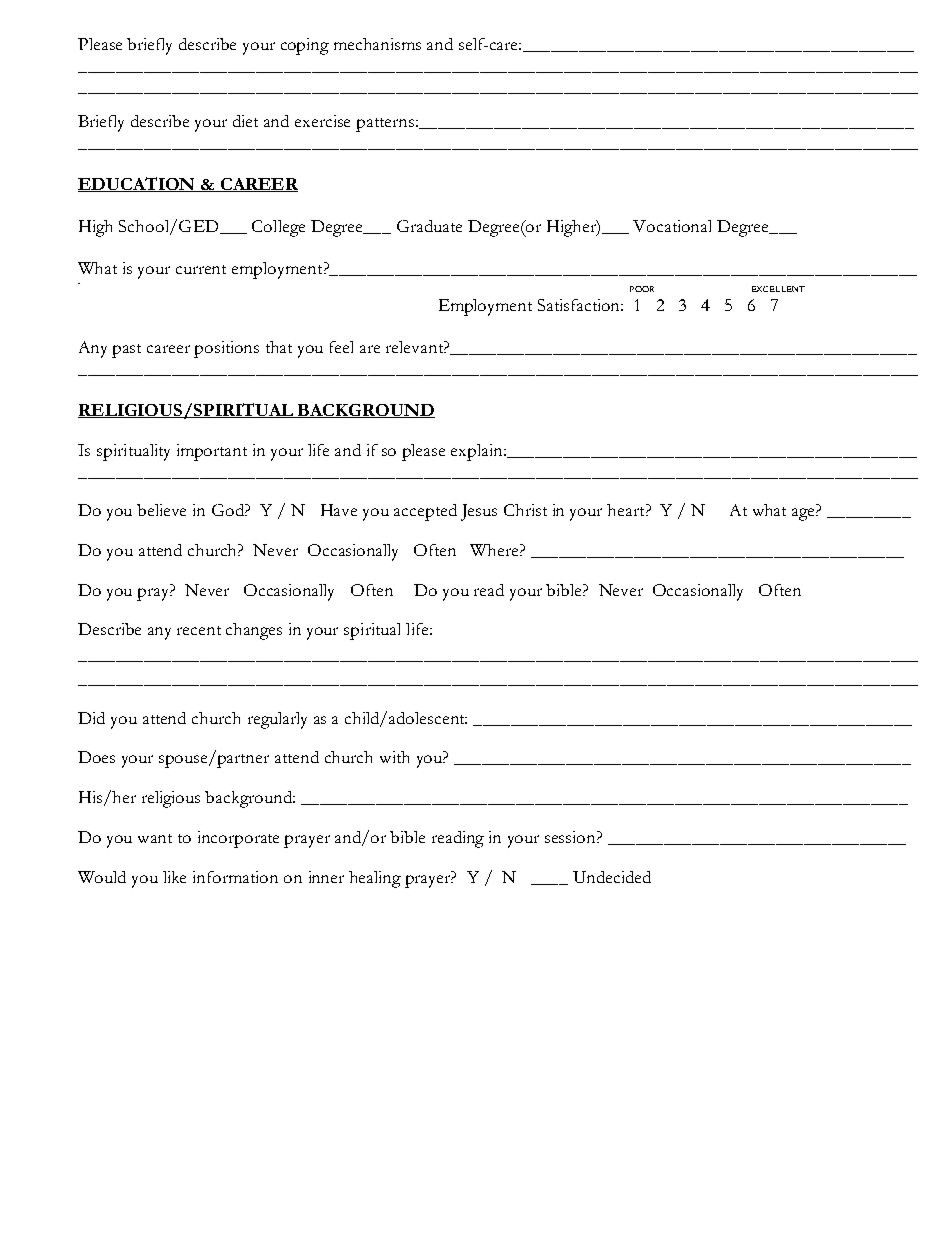  What do you see at coordinates (612, 877) in the screenshot?
I see `Undecided` at bounding box center [612, 877].
